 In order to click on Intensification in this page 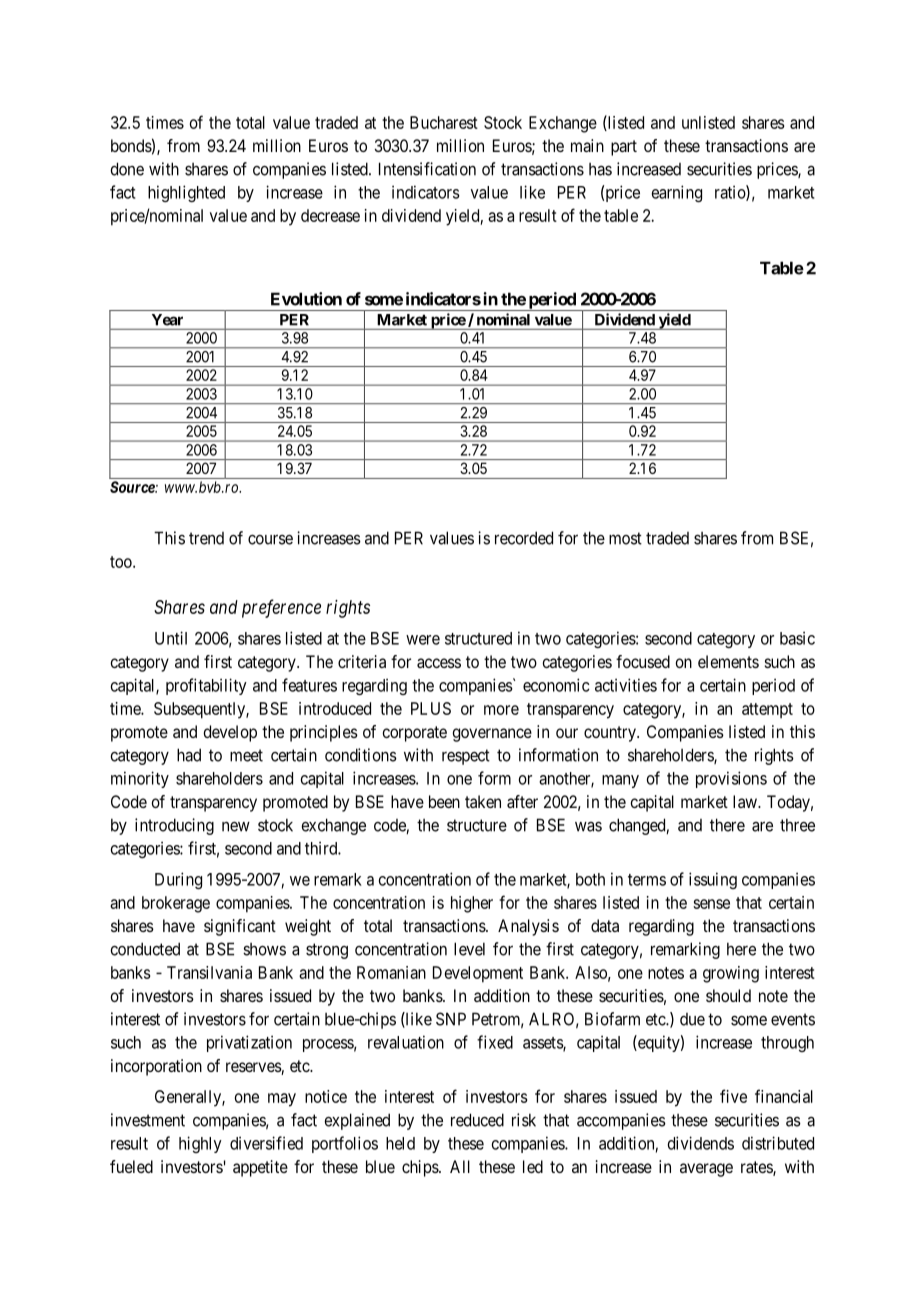, I will do `click(427, 169)`.
